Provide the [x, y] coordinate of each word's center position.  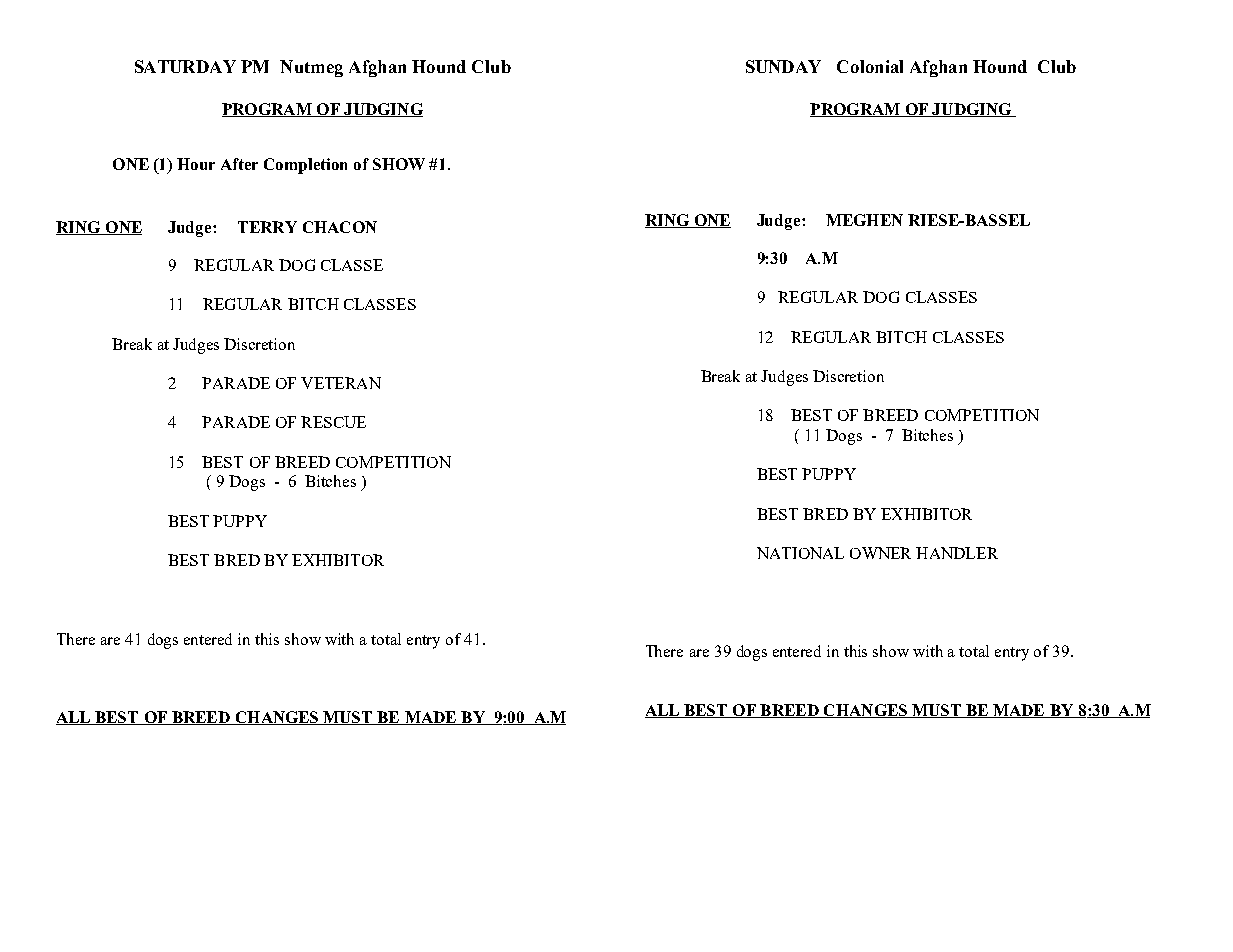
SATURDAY [185, 66]
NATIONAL [800, 553]
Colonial [870, 66]
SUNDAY [783, 66]
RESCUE [333, 422]
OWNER [880, 553]
